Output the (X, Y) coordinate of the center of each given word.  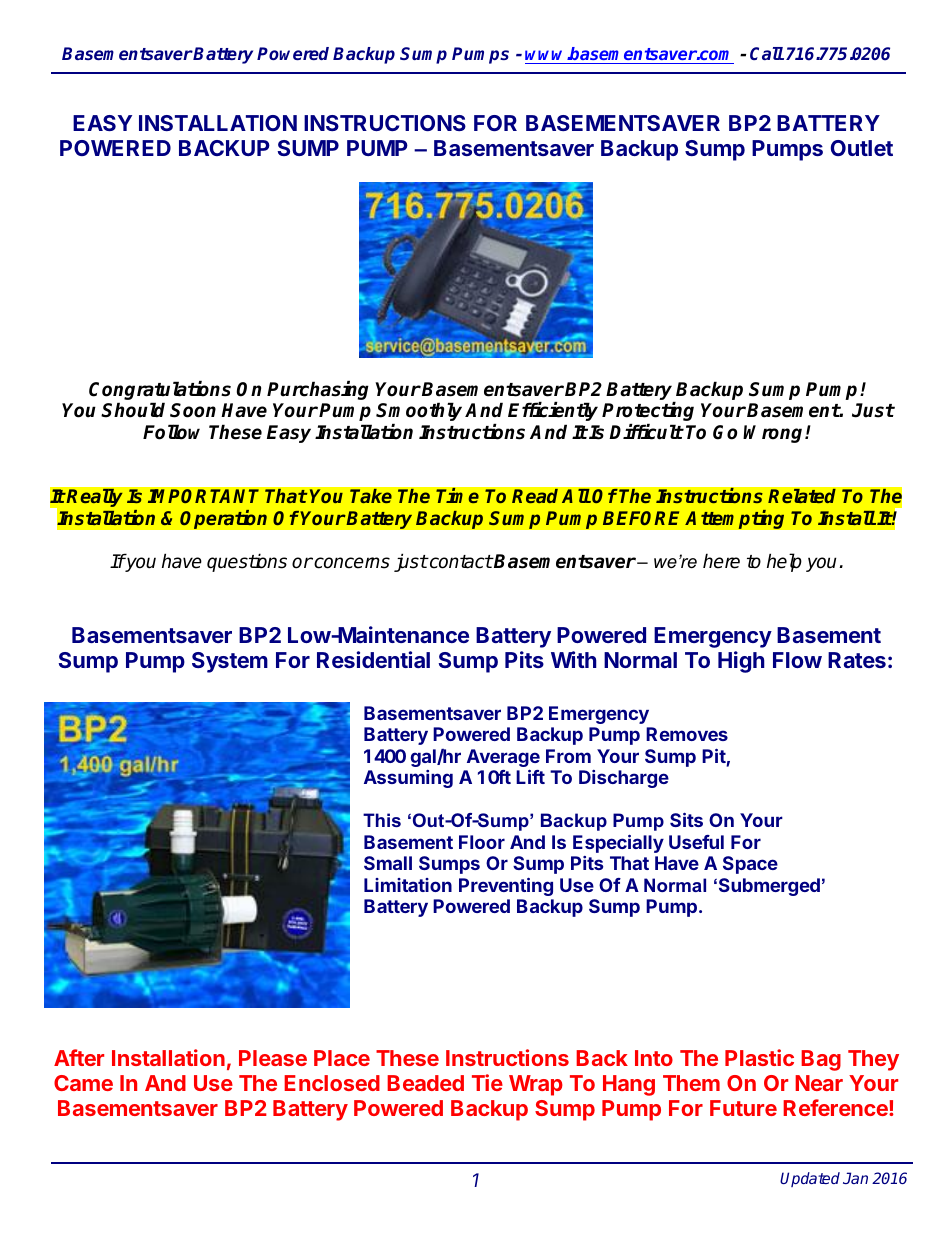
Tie (487, 1082)
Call (767, 53)
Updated (810, 1179)
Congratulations (160, 392)
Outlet (862, 148)
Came (83, 1083)
